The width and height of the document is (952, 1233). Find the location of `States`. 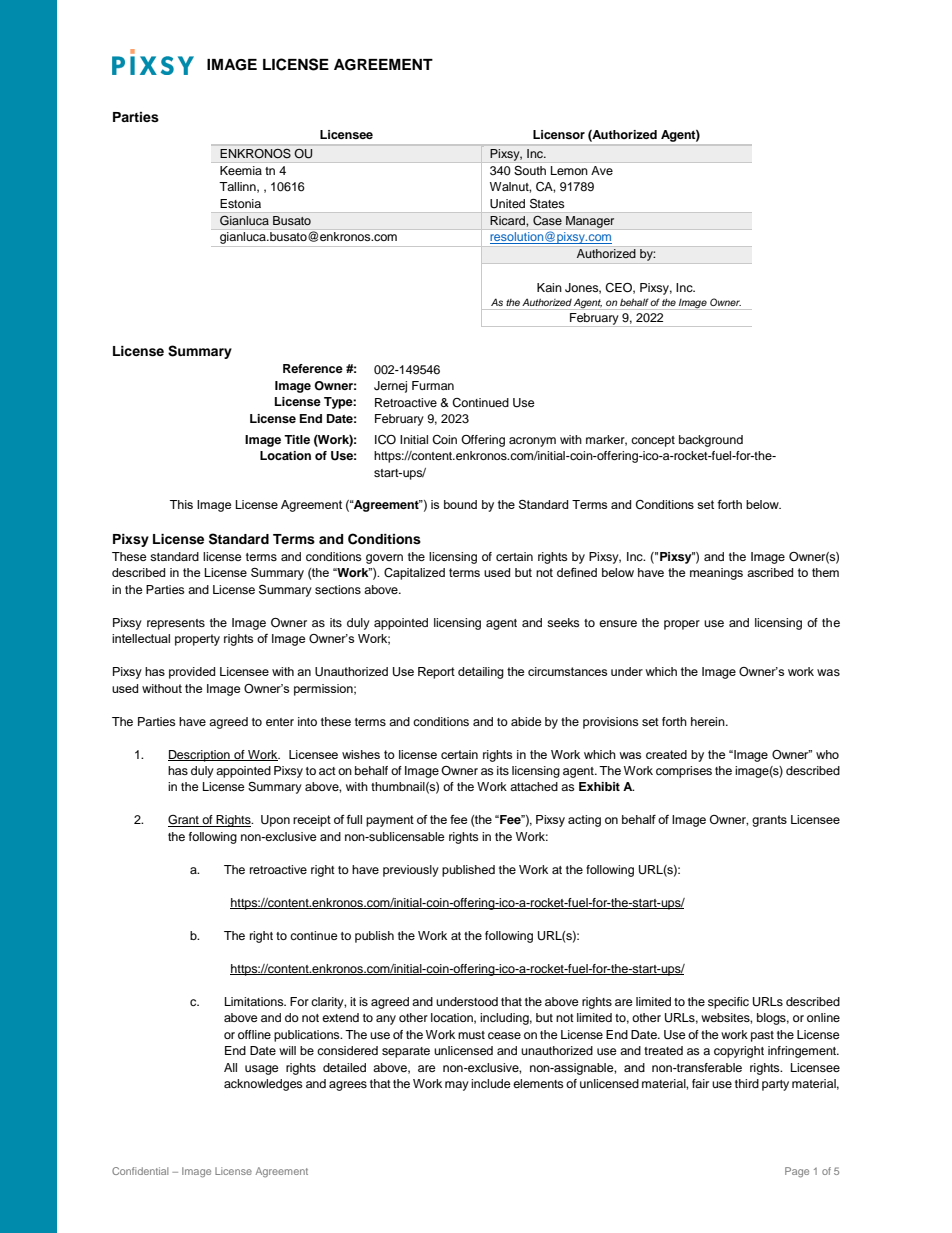

States is located at coordinates (547, 203).
